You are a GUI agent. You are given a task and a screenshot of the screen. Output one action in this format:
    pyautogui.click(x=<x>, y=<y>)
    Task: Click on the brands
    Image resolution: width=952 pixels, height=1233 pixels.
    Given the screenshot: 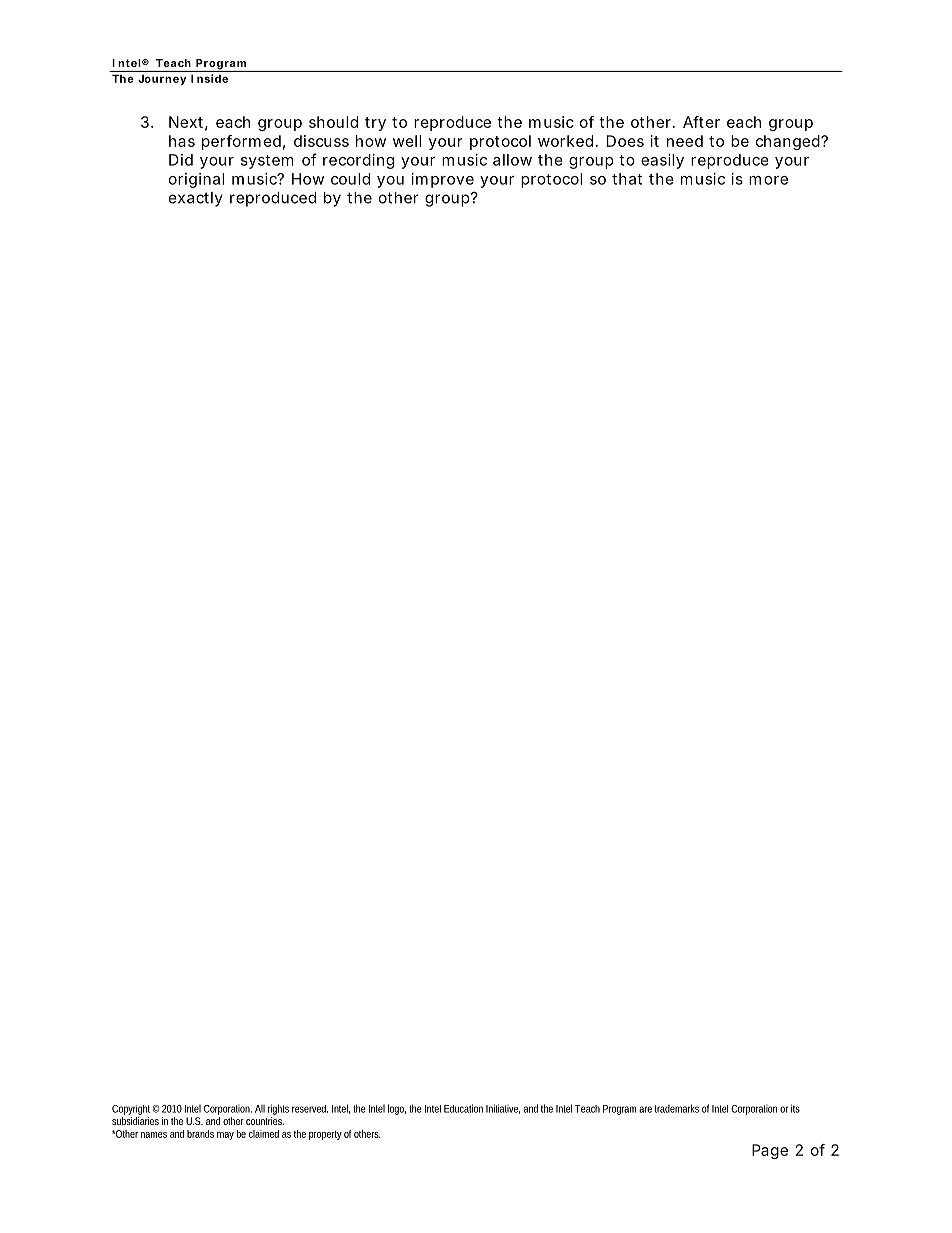 What is the action you would take?
    pyautogui.click(x=200, y=1134)
